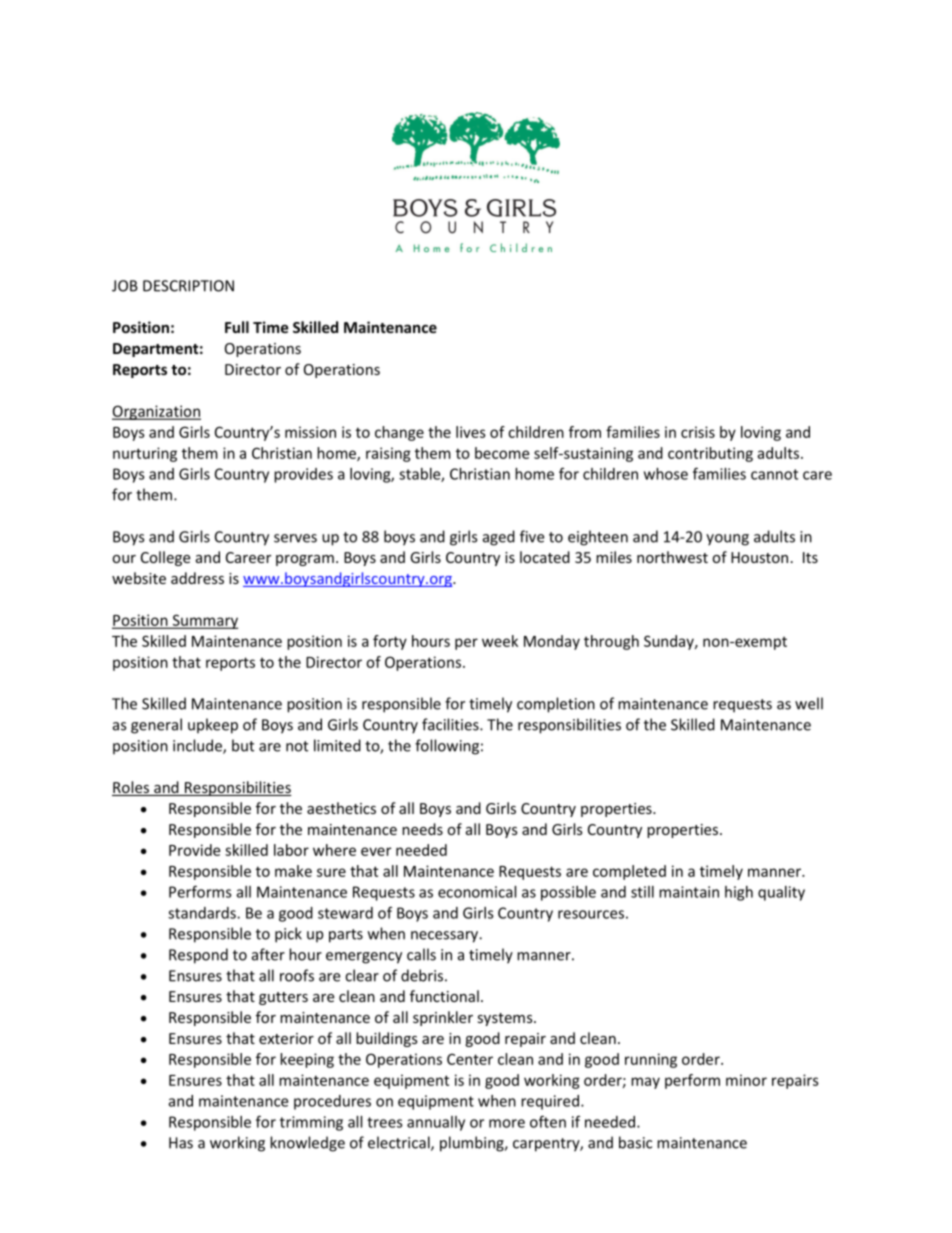 This screenshot has width=952, height=1233. Describe the element at coordinates (237, 327) in the screenshot. I see `Full` at that location.
